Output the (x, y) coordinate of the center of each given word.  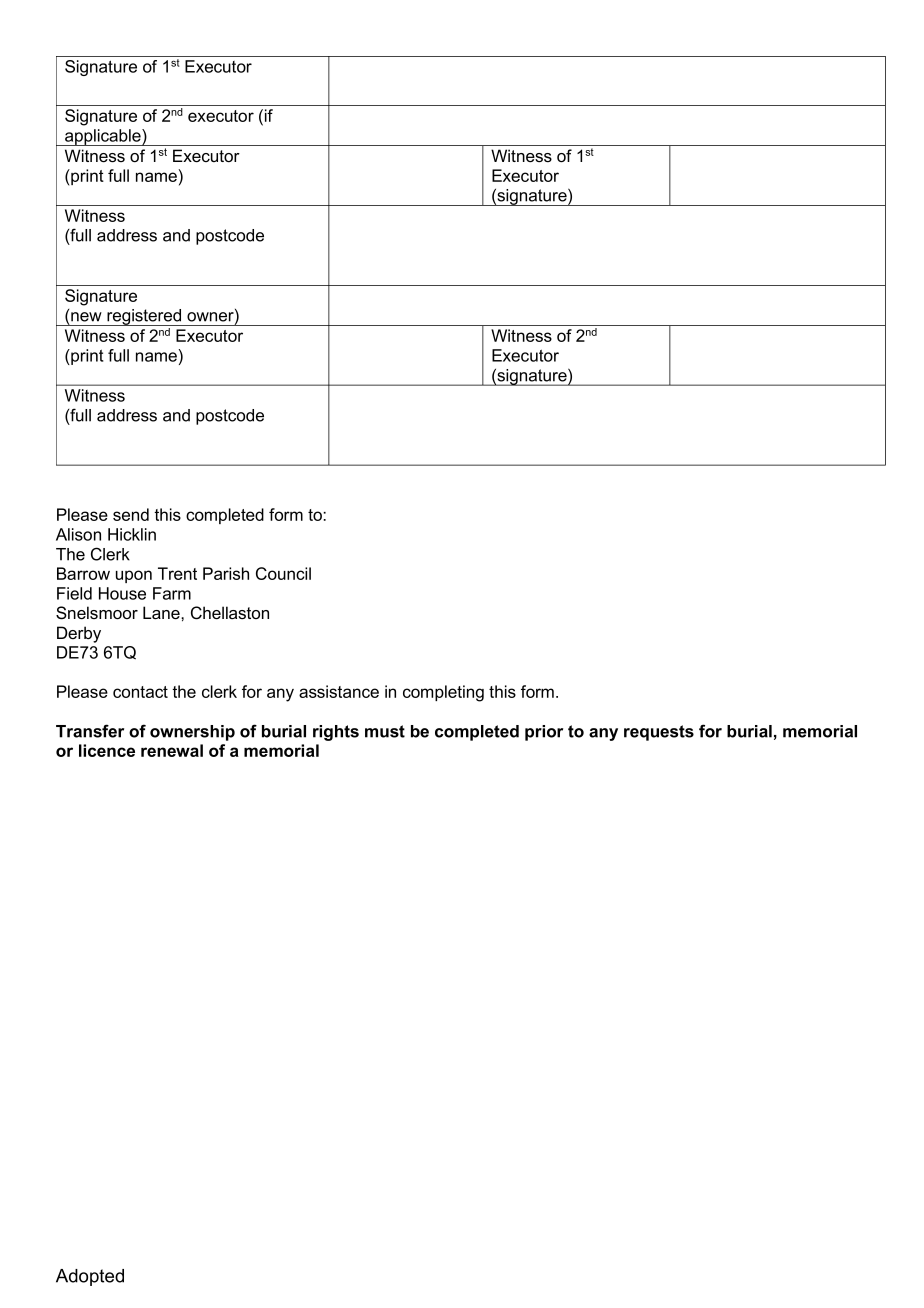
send (131, 514)
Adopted (90, 1277)
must (385, 731)
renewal (172, 750)
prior (544, 733)
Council (283, 573)
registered (144, 317)
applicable (103, 137)
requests (659, 733)
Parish (226, 573)
